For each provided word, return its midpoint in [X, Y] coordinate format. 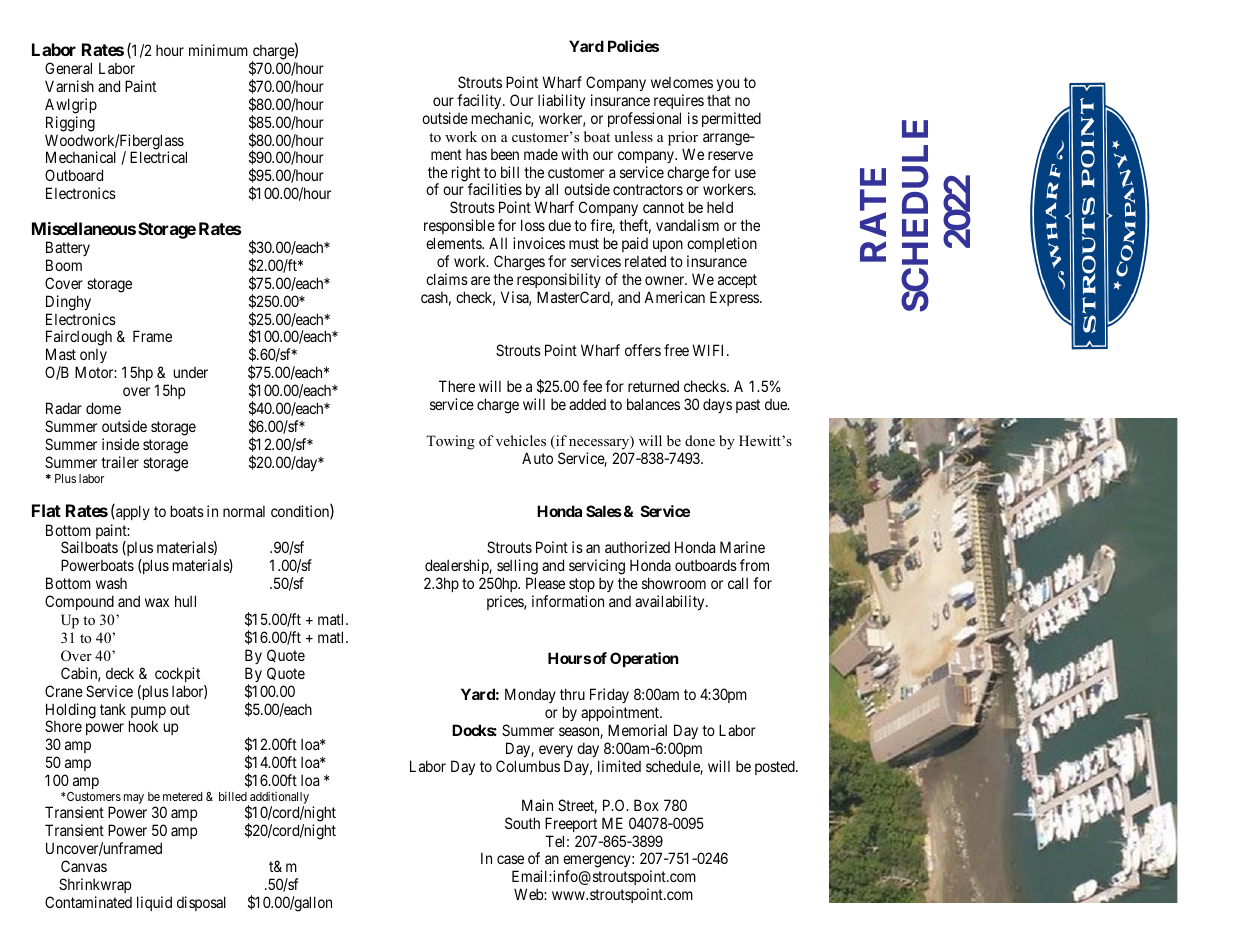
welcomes [682, 82]
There [457, 386]
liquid [154, 903]
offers [643, 350]
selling [517, 568]
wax [157, 602]
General [68, 68]
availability [671, 602]
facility [480, 101]
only [93, 358]
